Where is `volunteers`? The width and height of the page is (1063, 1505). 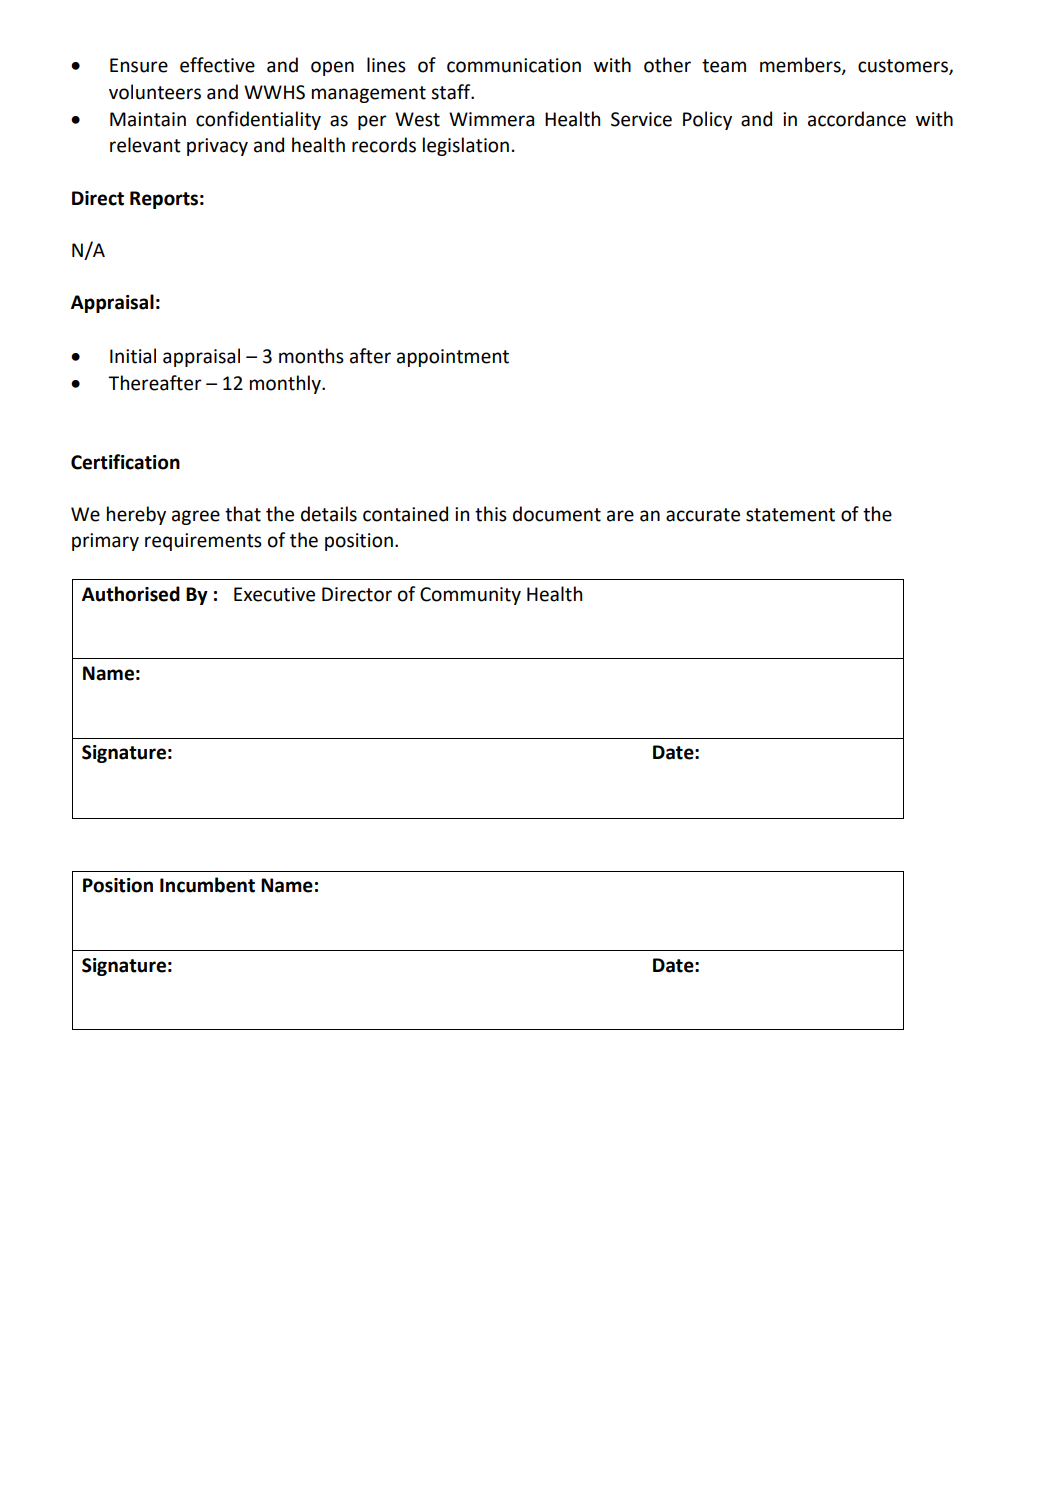 volunteers is located at coordinates (155, 92).
